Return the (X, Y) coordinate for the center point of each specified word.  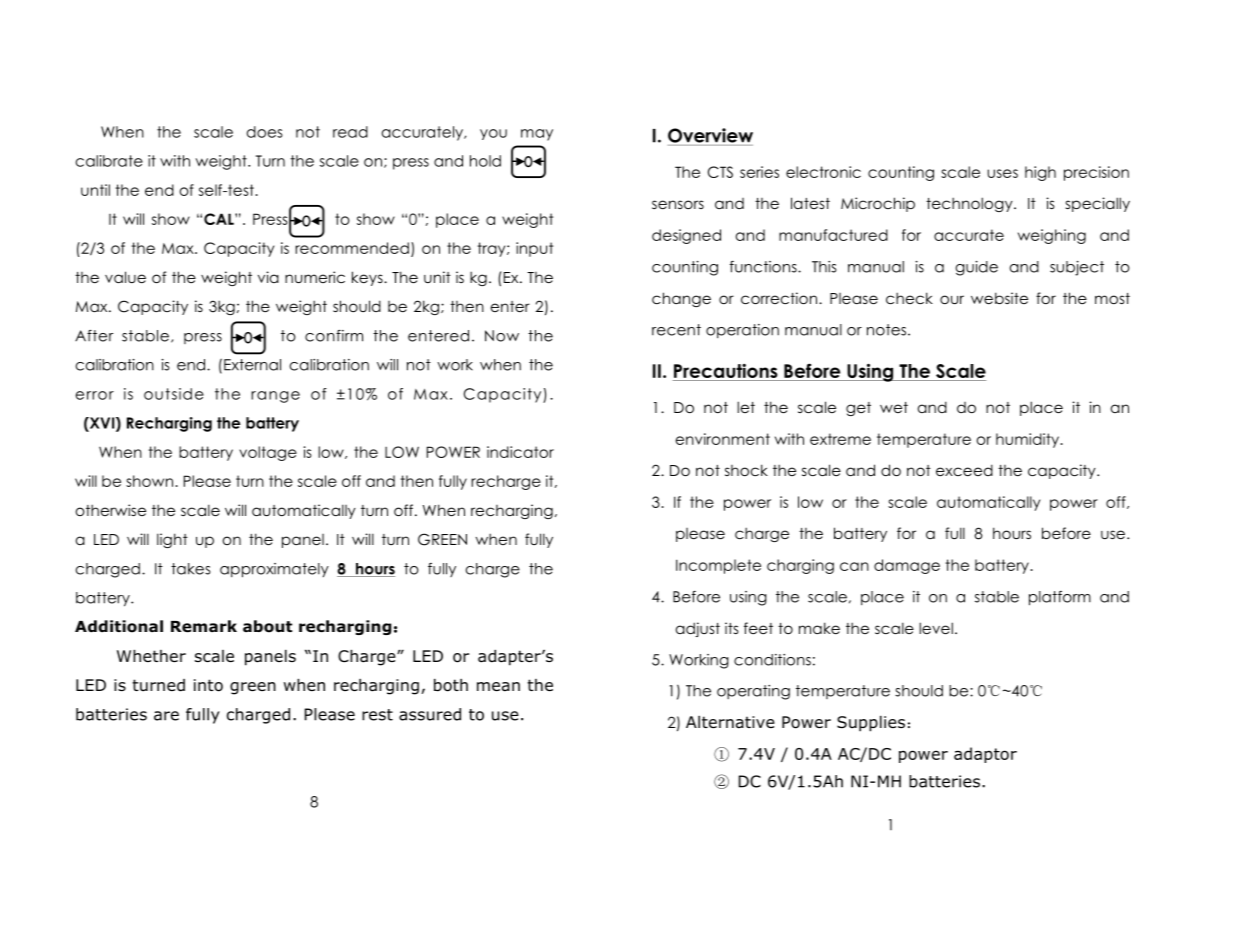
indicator (520, 452)
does (265, 132)
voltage (268, 453)
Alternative (730, 722)
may (537, 135)
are (166, 716)
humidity (1027, 440)
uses (1002, 173)
